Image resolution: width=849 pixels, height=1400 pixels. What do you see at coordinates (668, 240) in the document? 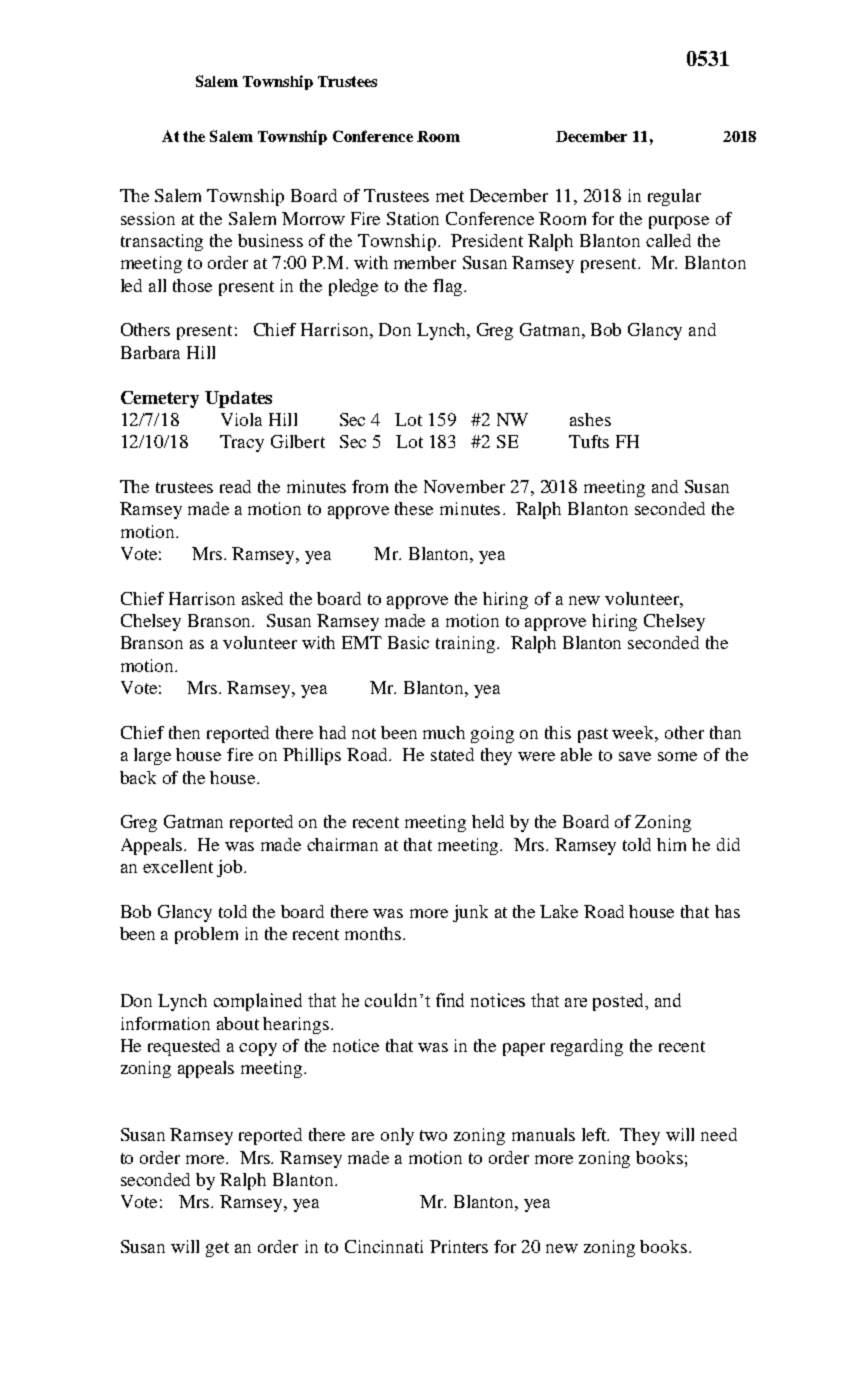
I see `called` at bounding box center [668, 240].
